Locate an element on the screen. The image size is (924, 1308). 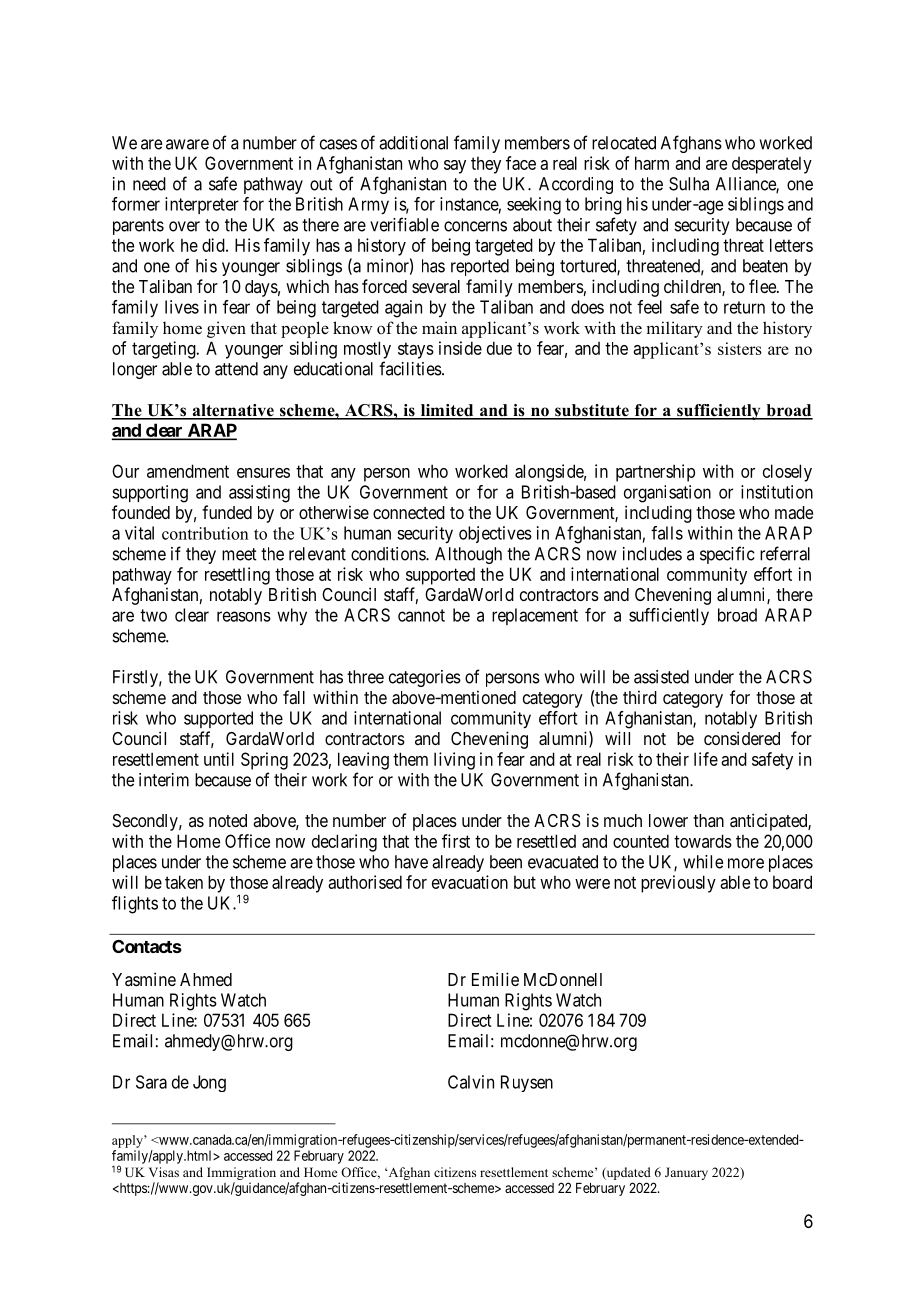
than is located at coordinates (708, 820).
